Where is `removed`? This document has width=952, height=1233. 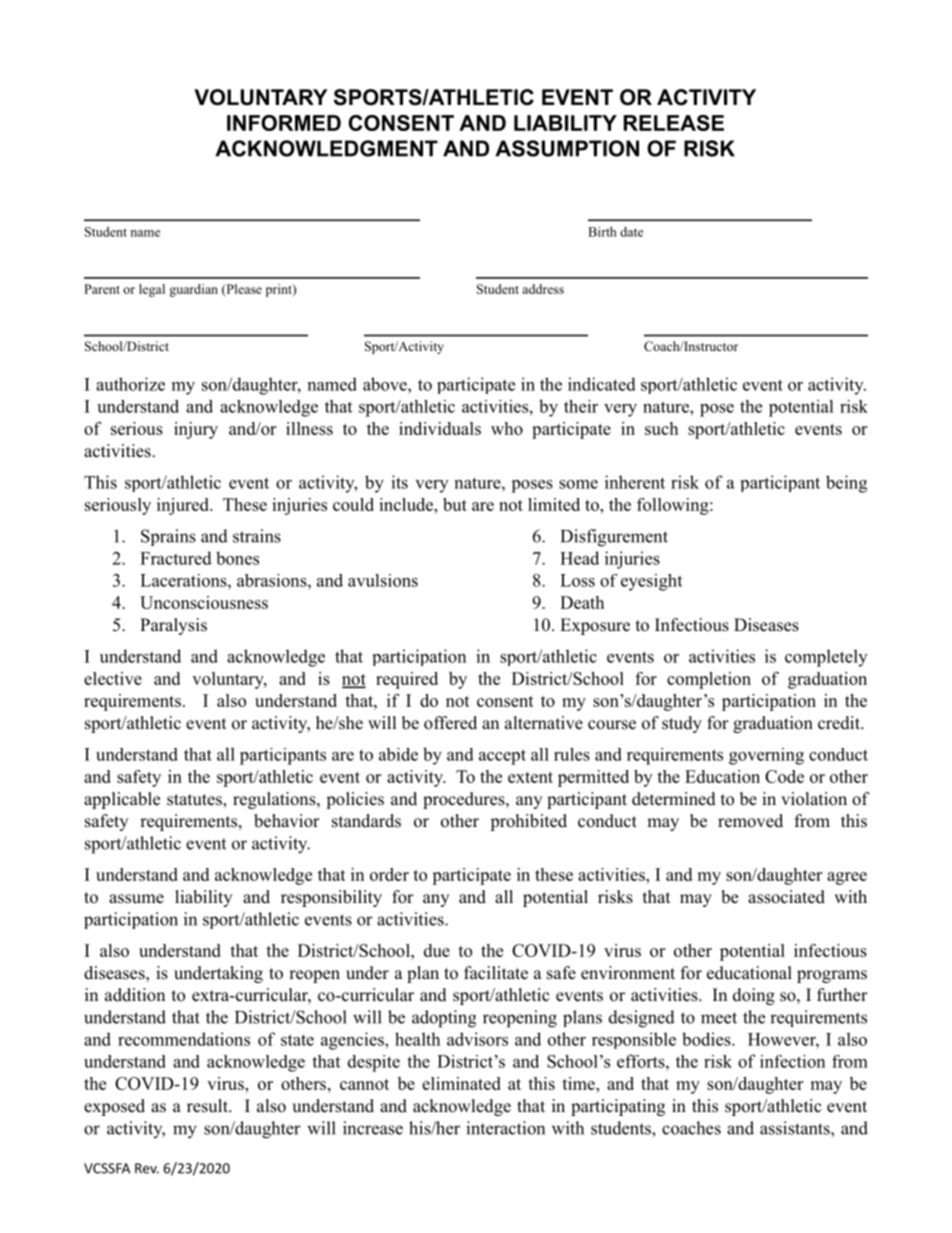 removed is located at coordinates (750, 821).
